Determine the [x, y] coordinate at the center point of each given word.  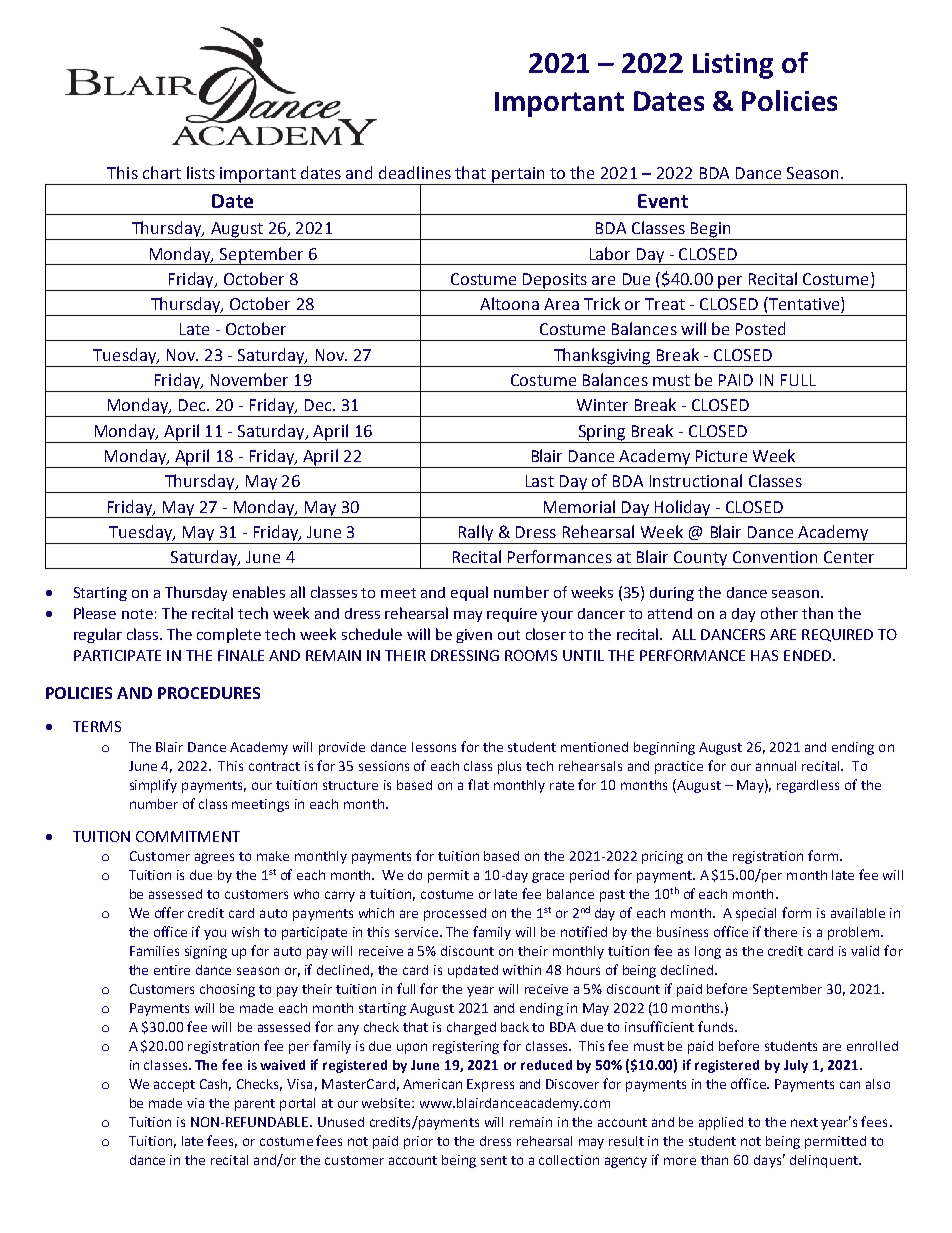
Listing [733, 66]
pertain [518, 176]
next [804, 1122]
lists [201, 172]
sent [494, 1160]
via [195, 1103]
